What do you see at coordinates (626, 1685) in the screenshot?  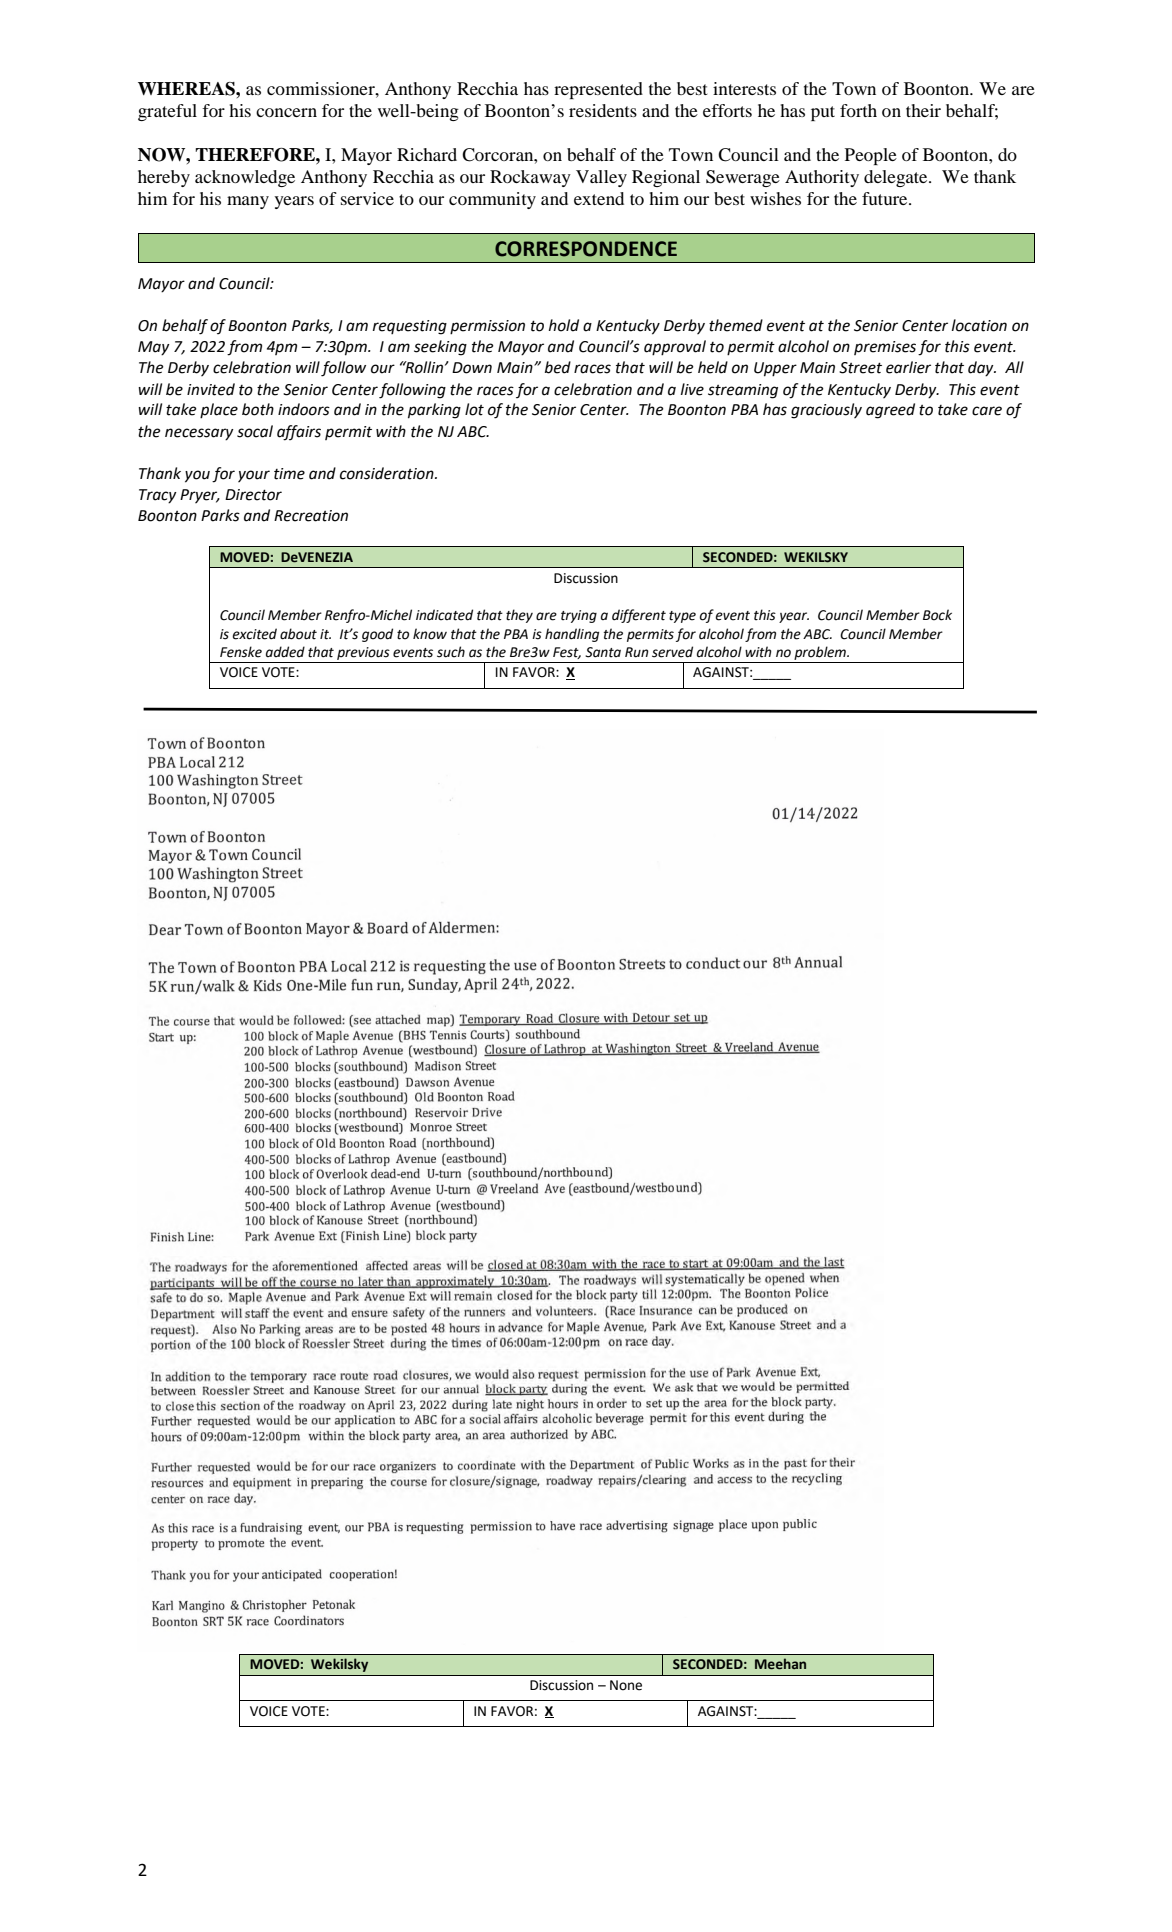 I see `None` at bounding box center [626, 1685].
